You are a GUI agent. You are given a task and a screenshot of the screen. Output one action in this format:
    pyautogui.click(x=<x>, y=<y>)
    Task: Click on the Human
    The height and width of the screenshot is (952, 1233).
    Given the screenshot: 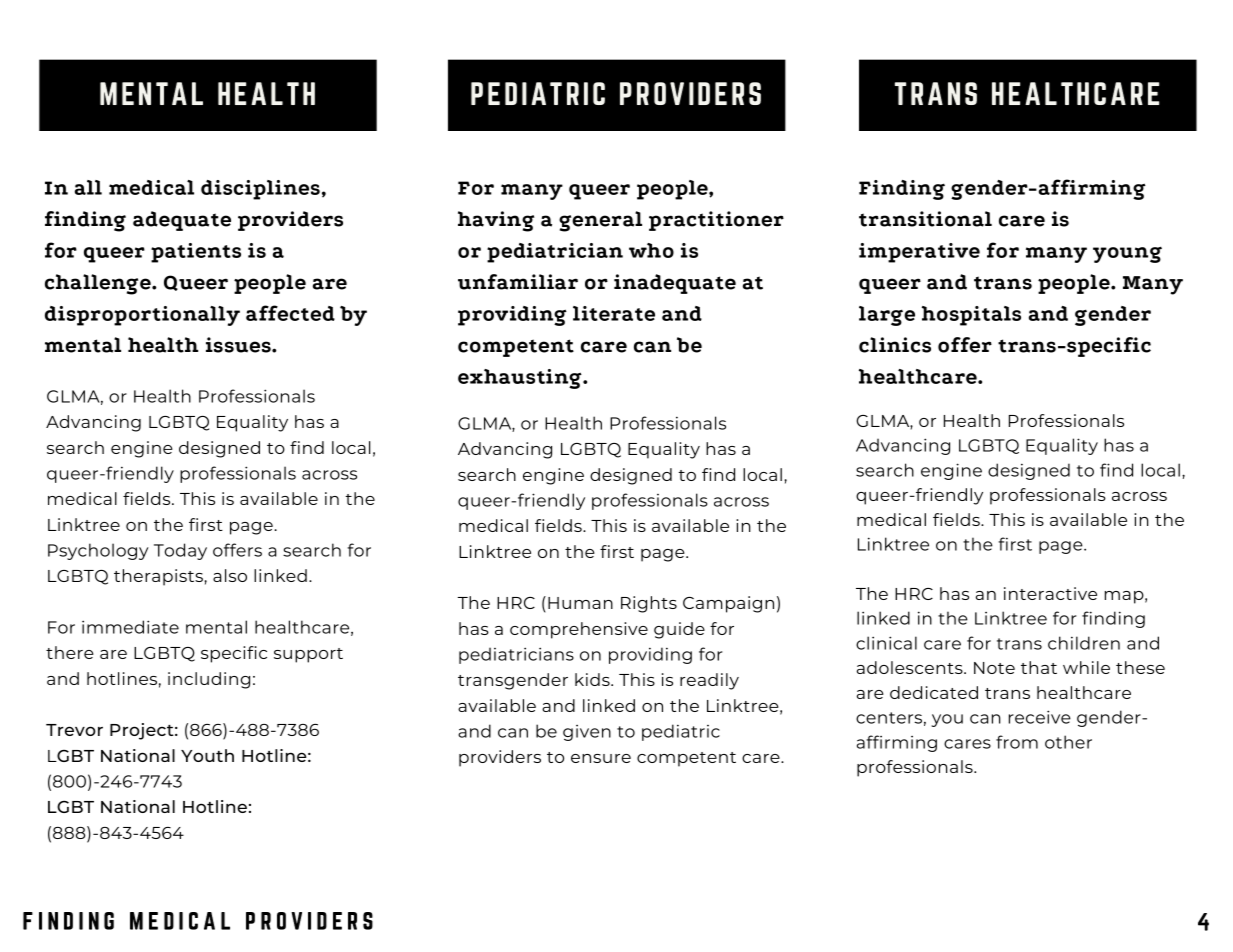 What is the action you would take?
    pyautogui.click(x=580, y=603)
